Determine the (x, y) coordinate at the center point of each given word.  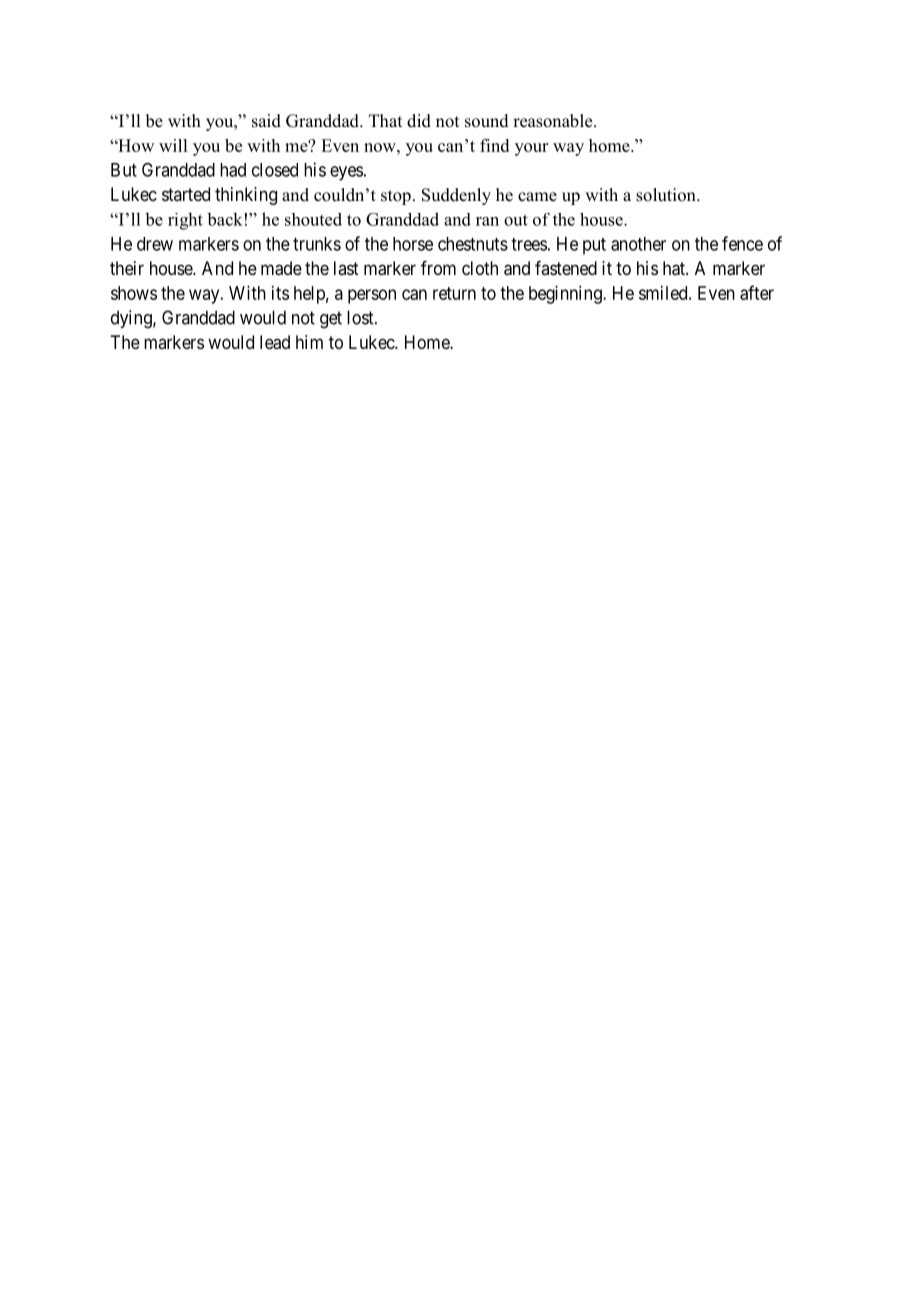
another (638, 244)
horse (413, 244)
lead (275, 342)
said (266, 121)
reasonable (554, 121)
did (419, 121)
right (185, 221)
